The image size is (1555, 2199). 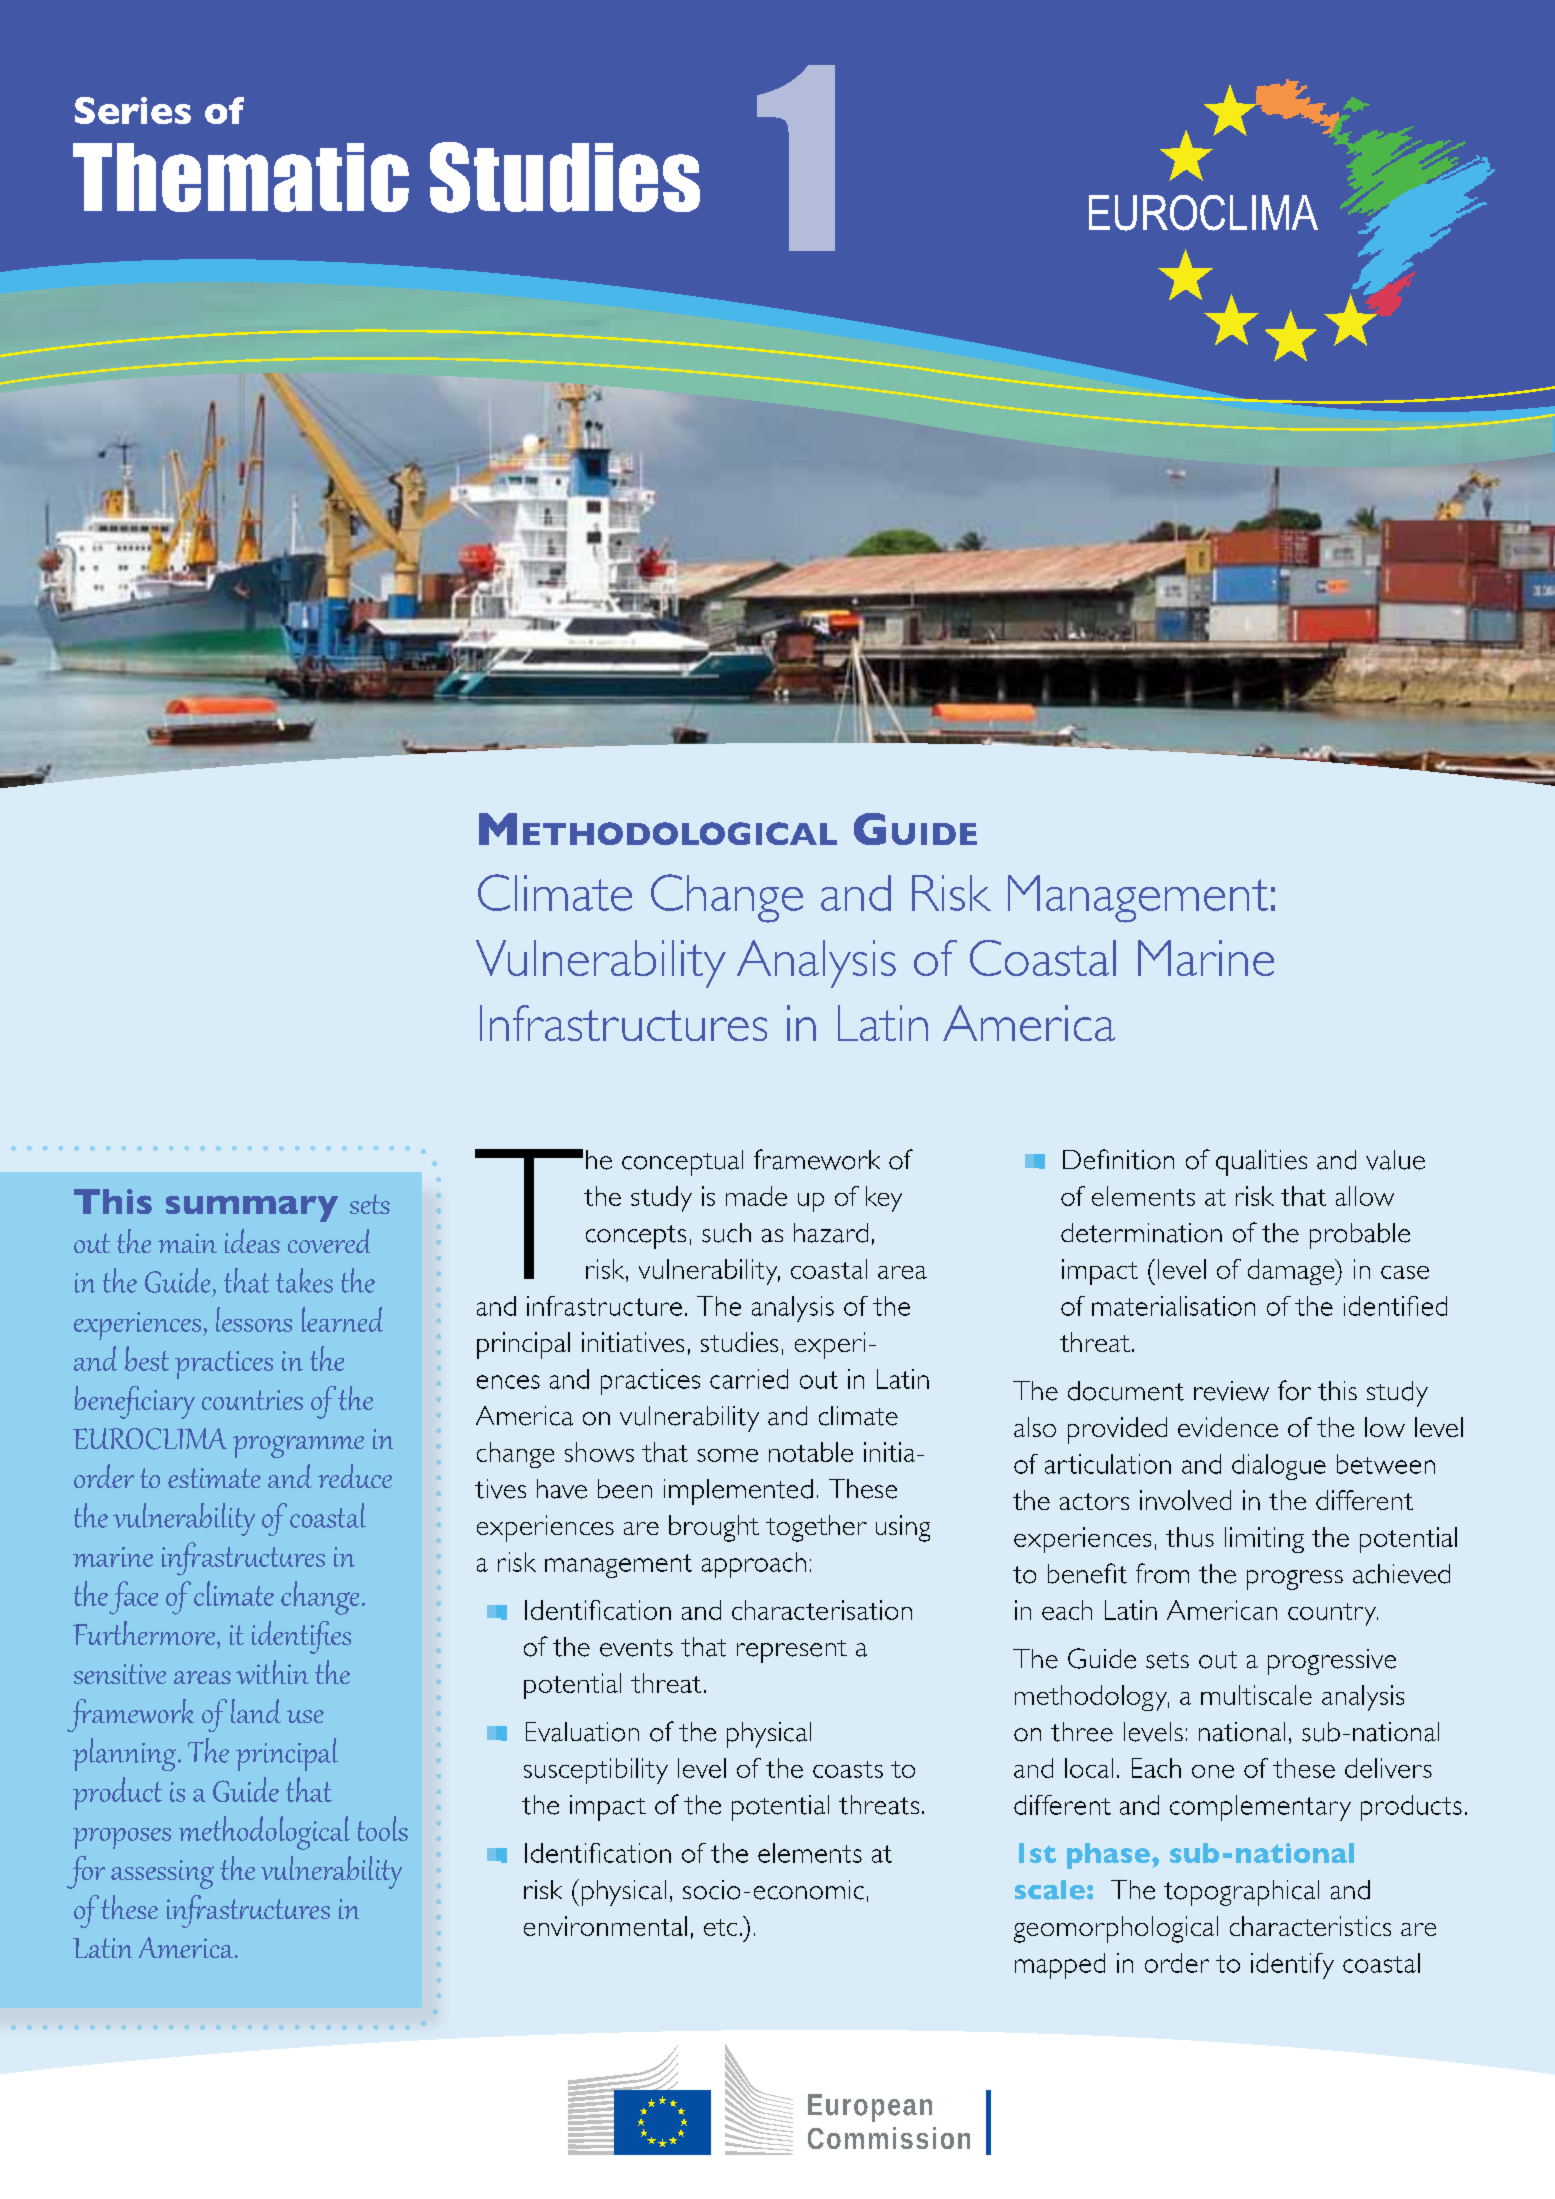 I want to click on assessing, so click(x=162, y=1874).
